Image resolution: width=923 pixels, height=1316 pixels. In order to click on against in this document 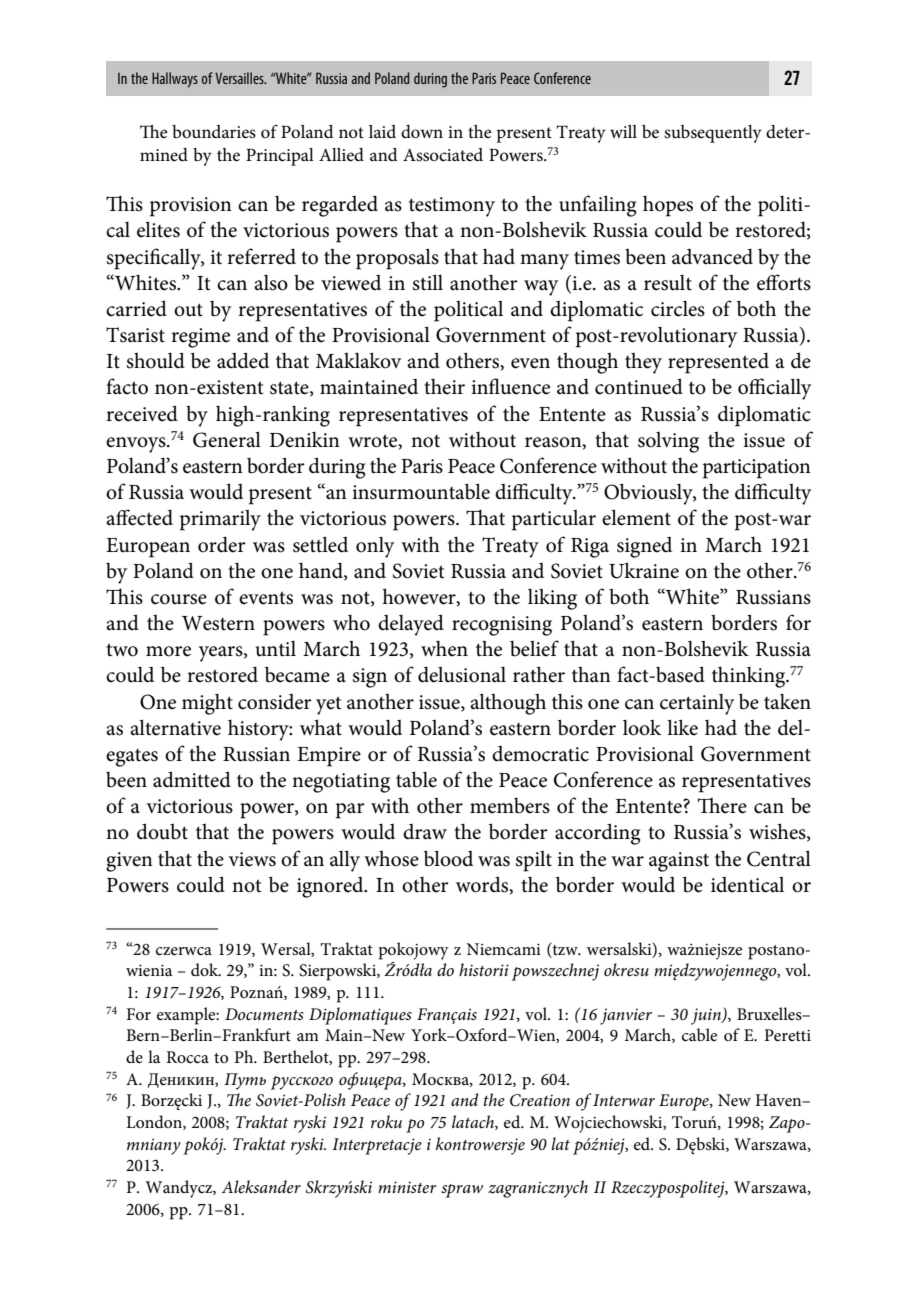, I will do `click(679, 862)`.
